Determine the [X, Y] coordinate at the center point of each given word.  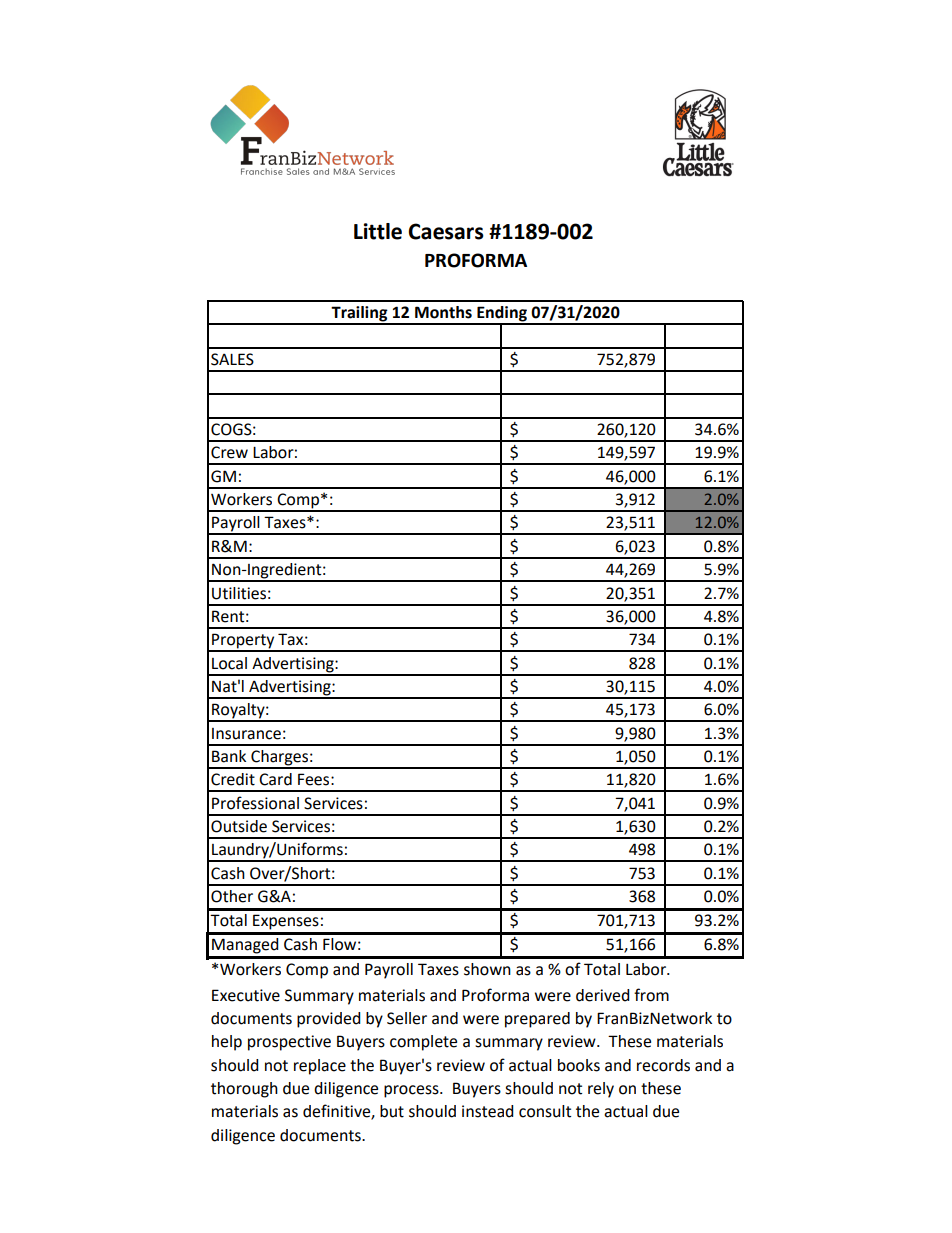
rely [601, 1090]
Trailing [360, 315]
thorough [244, 1090]
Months [443, 312]
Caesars [446, 231]
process [412, 1091]
